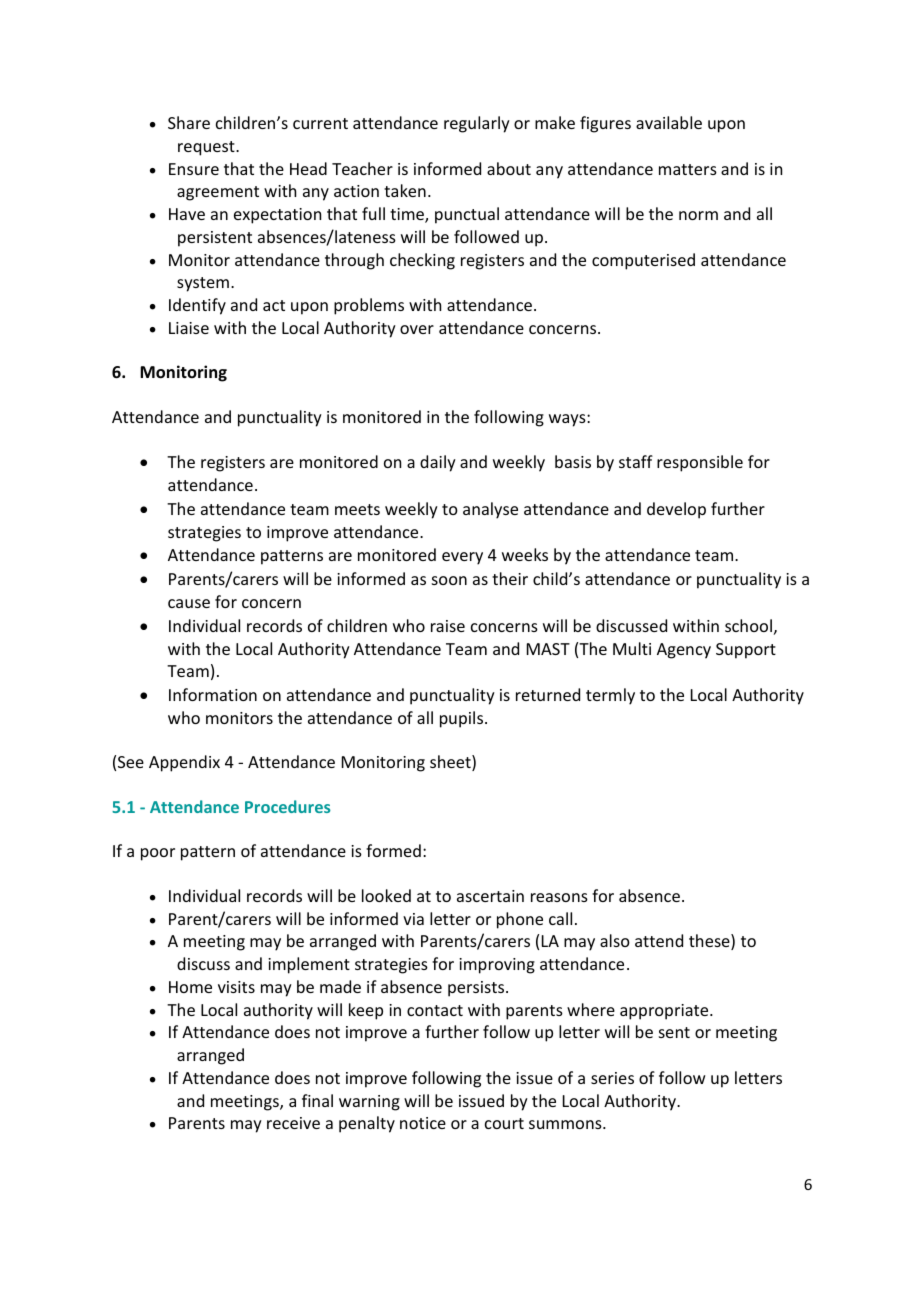 Image resolution: width=924 pixels, height=1308 pixels. What do you see at coordinates (710, 942) in the screenshot?
I see `these` at bounding box center [710, 942].
